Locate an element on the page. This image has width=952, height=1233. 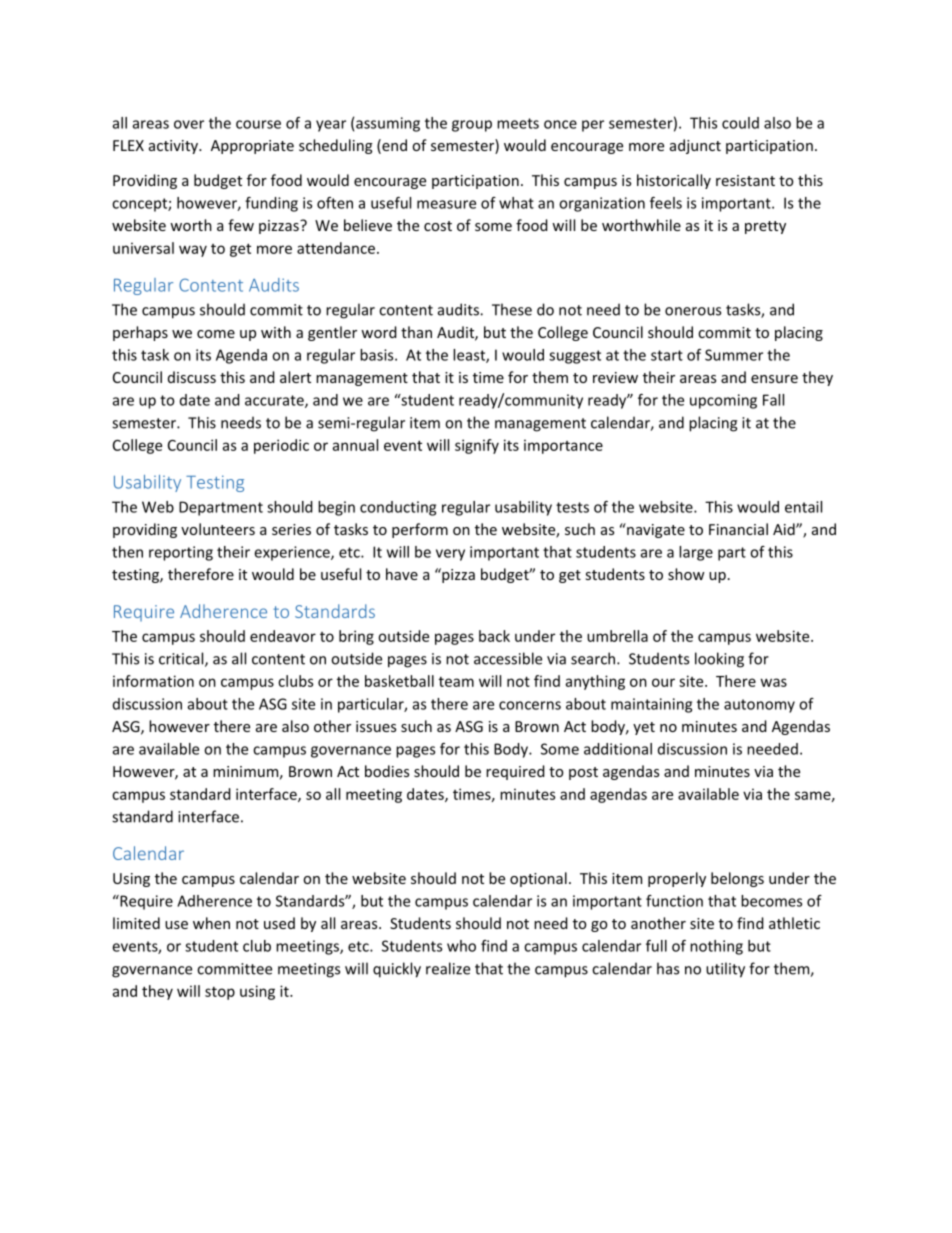
signify is located at coordinates (477, 446).
